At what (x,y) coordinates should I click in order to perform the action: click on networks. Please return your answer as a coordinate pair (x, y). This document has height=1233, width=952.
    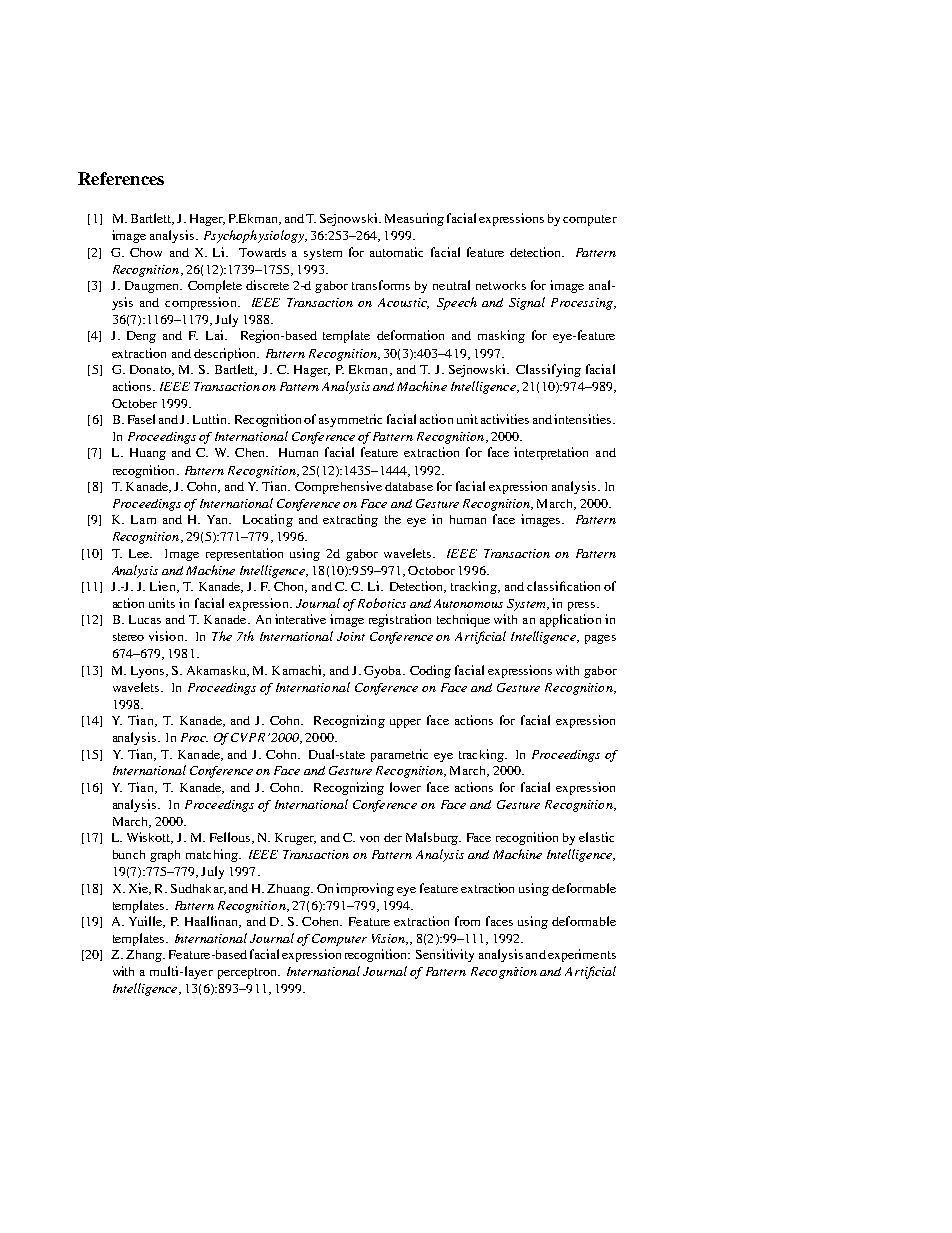
    Looking at the image, I should click on (501, 285).
